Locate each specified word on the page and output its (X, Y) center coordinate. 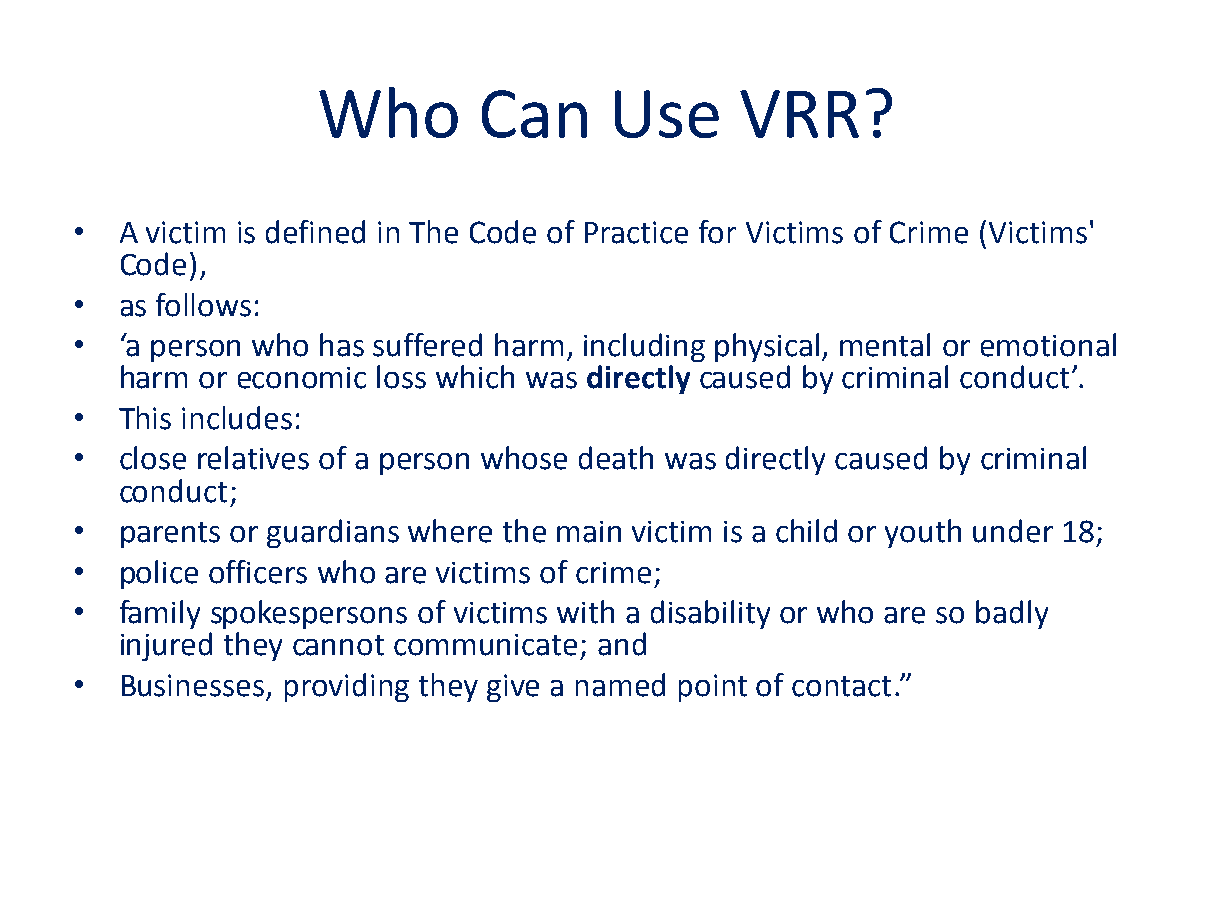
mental (885, 345)
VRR (799, 114)
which (475, 377)
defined (315, 232)
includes (237, 418)
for (717, 232)
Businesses (193, 685)
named (620, 685)
